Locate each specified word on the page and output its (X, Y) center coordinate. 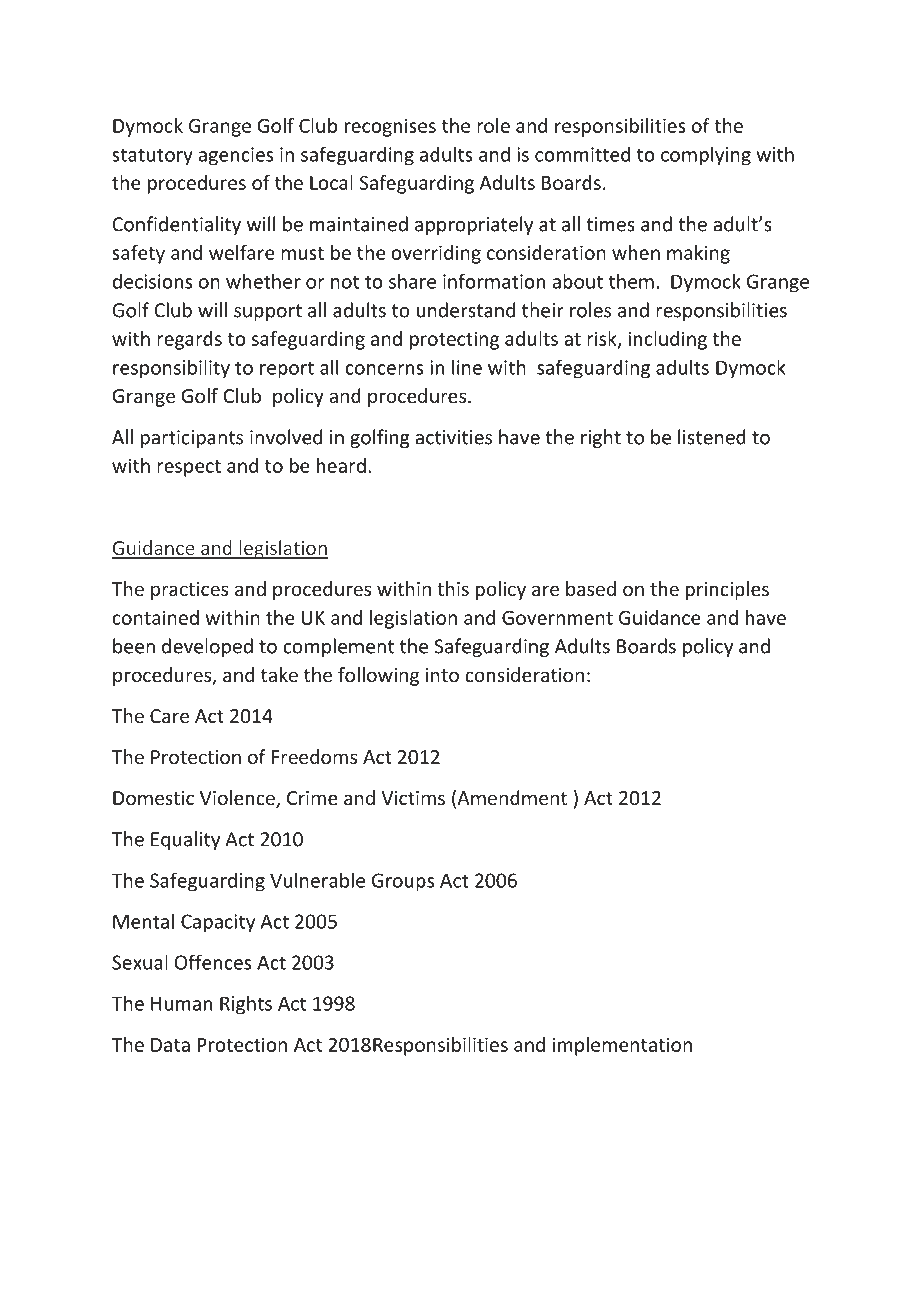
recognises (390, 127)
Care (169, 716)
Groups (403, 882)
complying (706, 156)
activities (453, 437)
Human (181, 1003)
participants (192, 439)
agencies (235, 156)
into (442, 675)
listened (712, 437)
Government (557, 618)
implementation (622, 1046)
